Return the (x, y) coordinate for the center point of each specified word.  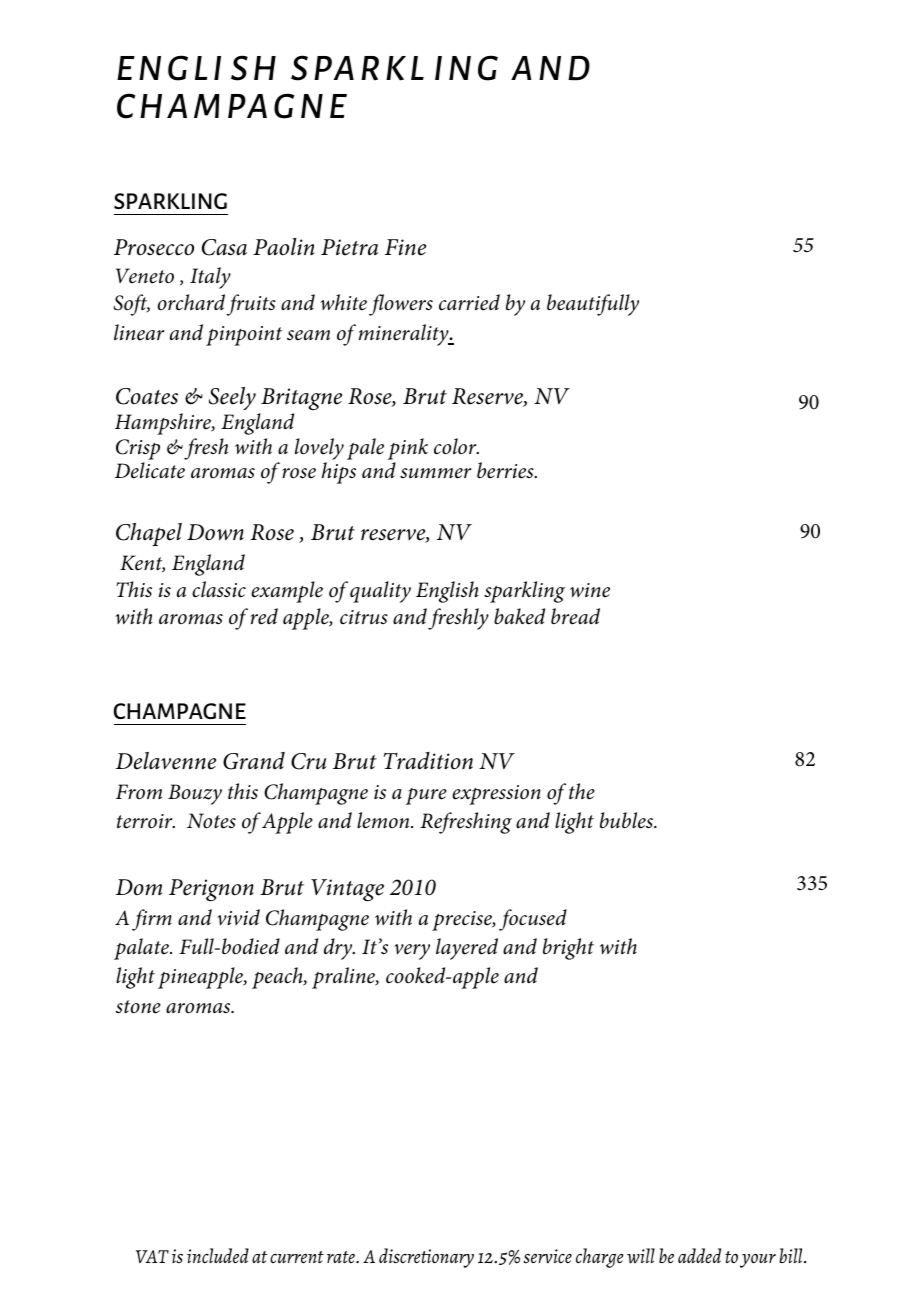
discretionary (426, 1258)
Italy (210, 278)
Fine (405, 247)
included (218, 1255)
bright (568, 949)
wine (590, 590)
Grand (254, 761)
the (582, 791)
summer (435, 473)
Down (215, 532)
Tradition (428, 761)
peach (278, 978)
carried (469, 302)
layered (467, 949)
